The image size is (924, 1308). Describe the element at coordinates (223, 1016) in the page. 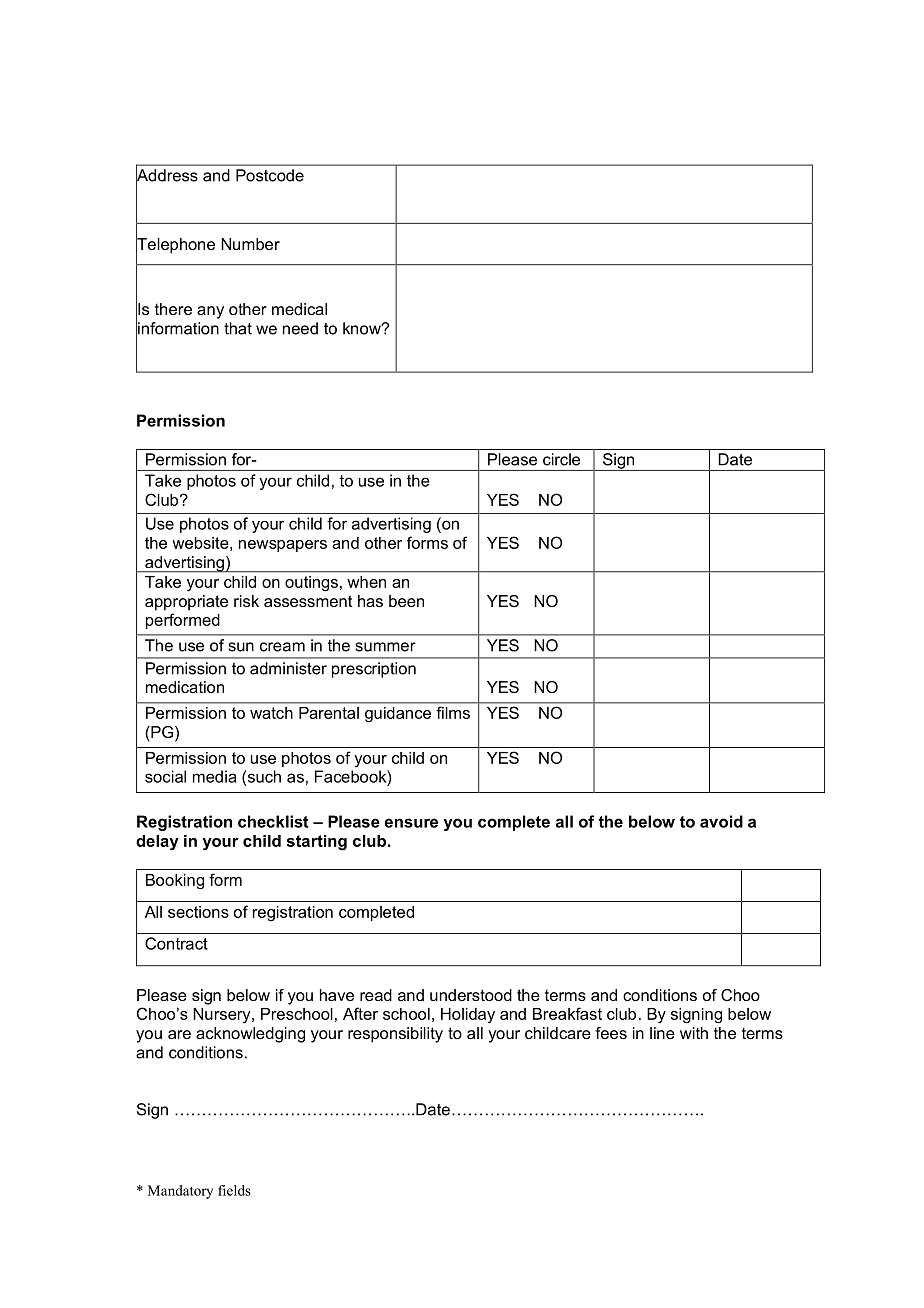

I see `Nursery` at that location.
